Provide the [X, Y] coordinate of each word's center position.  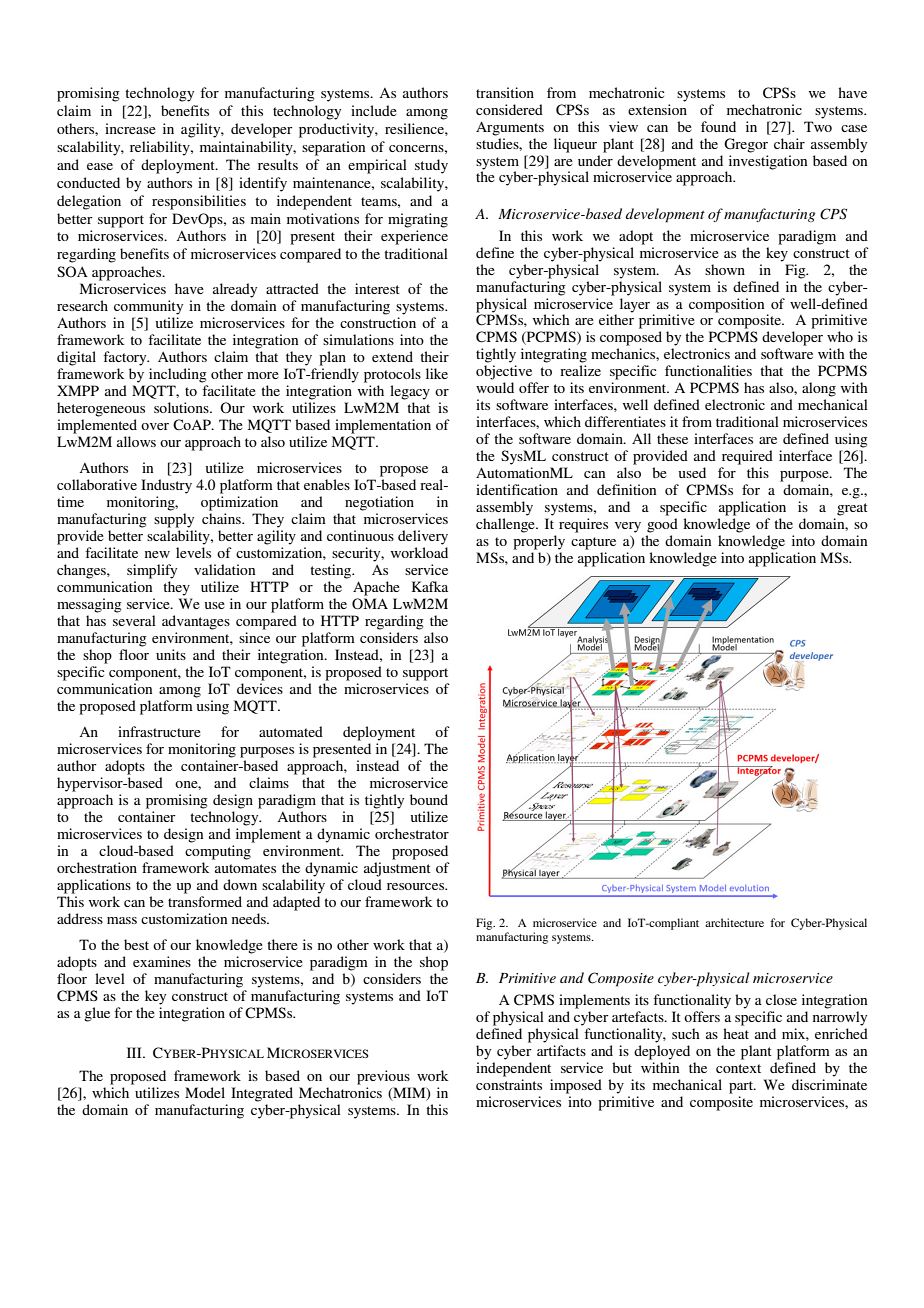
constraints [509, 1084]
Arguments [510, 128]
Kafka [430, 586]
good [662, 525]
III [135, 1052]
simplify [152, 571]
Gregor [746, 145]
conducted [88, 182]
